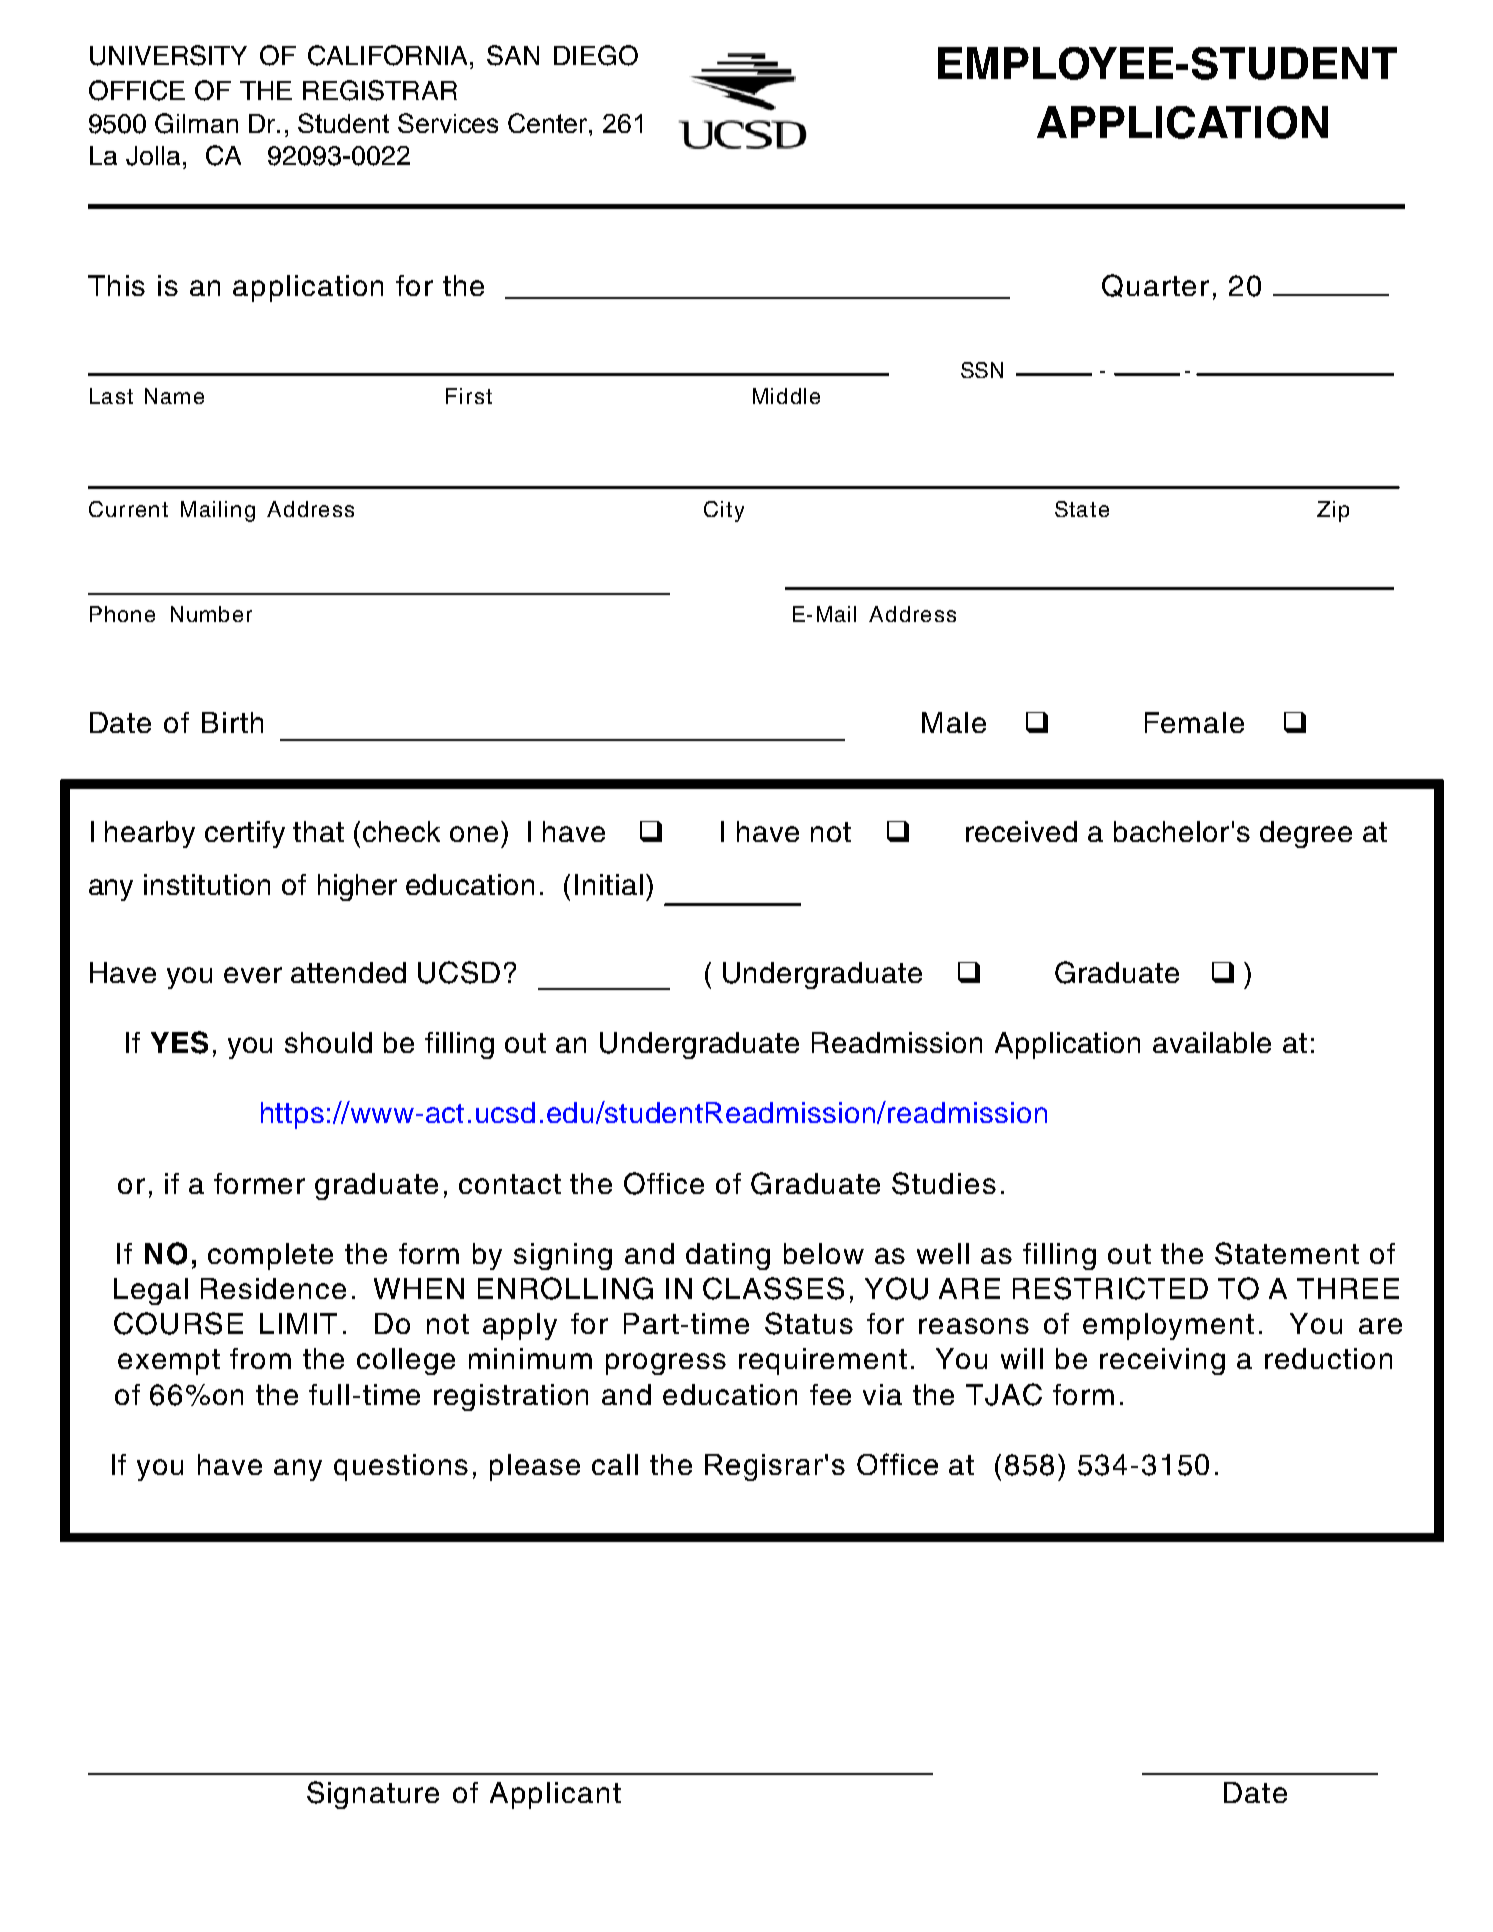 This screenshot has height=1932, width=1493. Describe the element at coordinates (373, 1795) in the screenshot. I see `Signature` at that location.
